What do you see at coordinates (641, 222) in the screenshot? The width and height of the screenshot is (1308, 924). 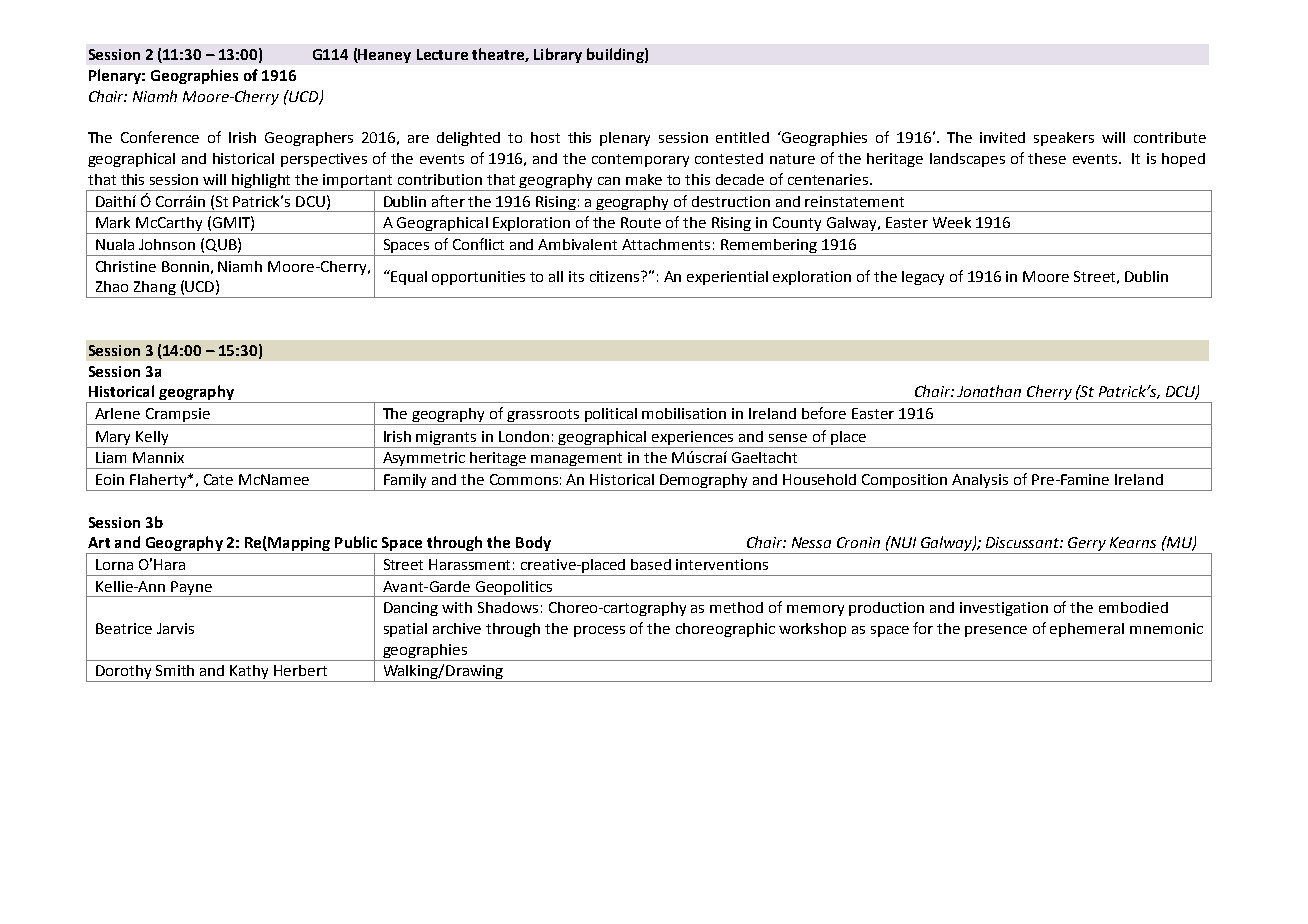 I see `Route` at bounding box center [641, 222].
